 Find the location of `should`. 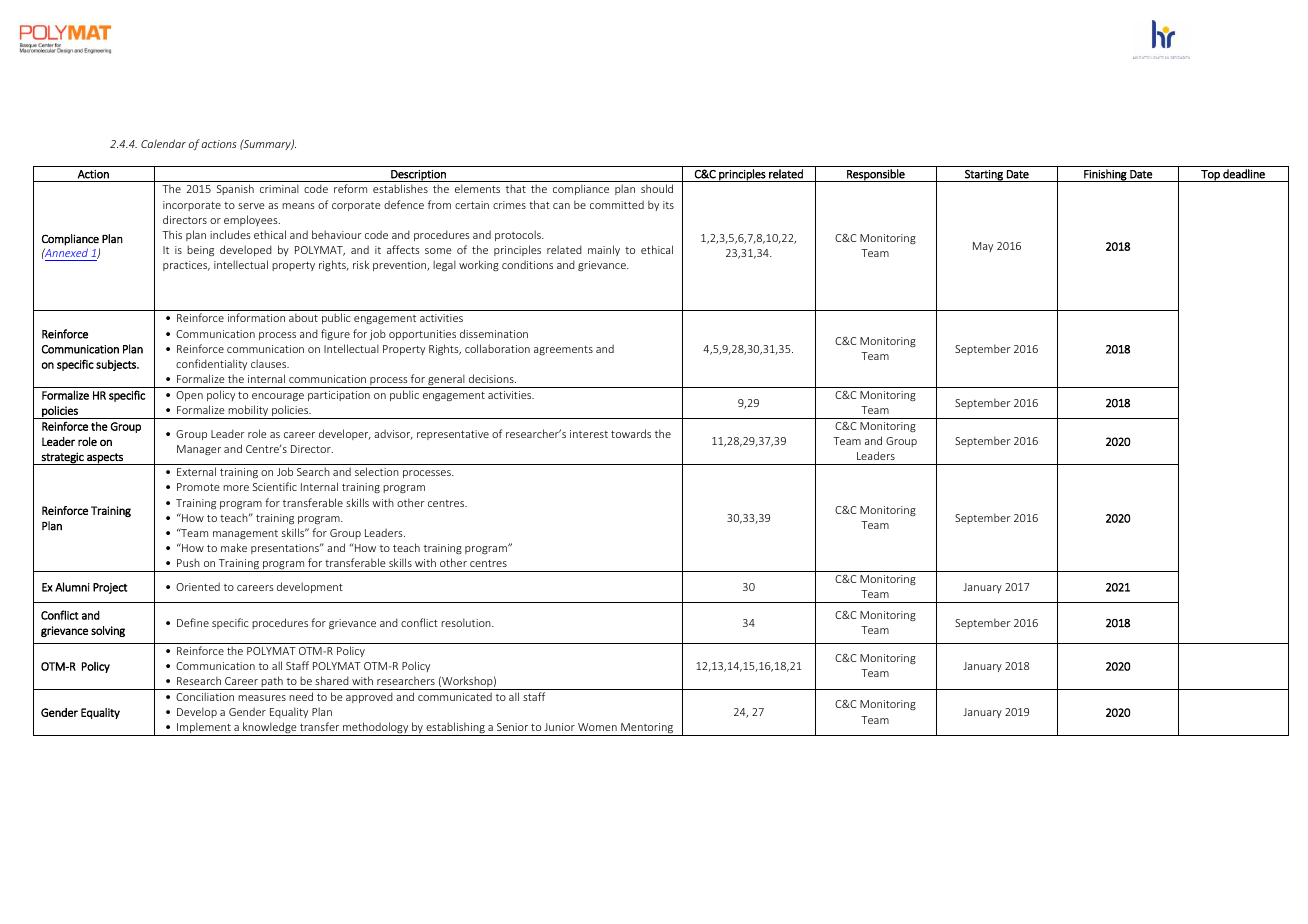

should is located at coordinates (657, 188).
